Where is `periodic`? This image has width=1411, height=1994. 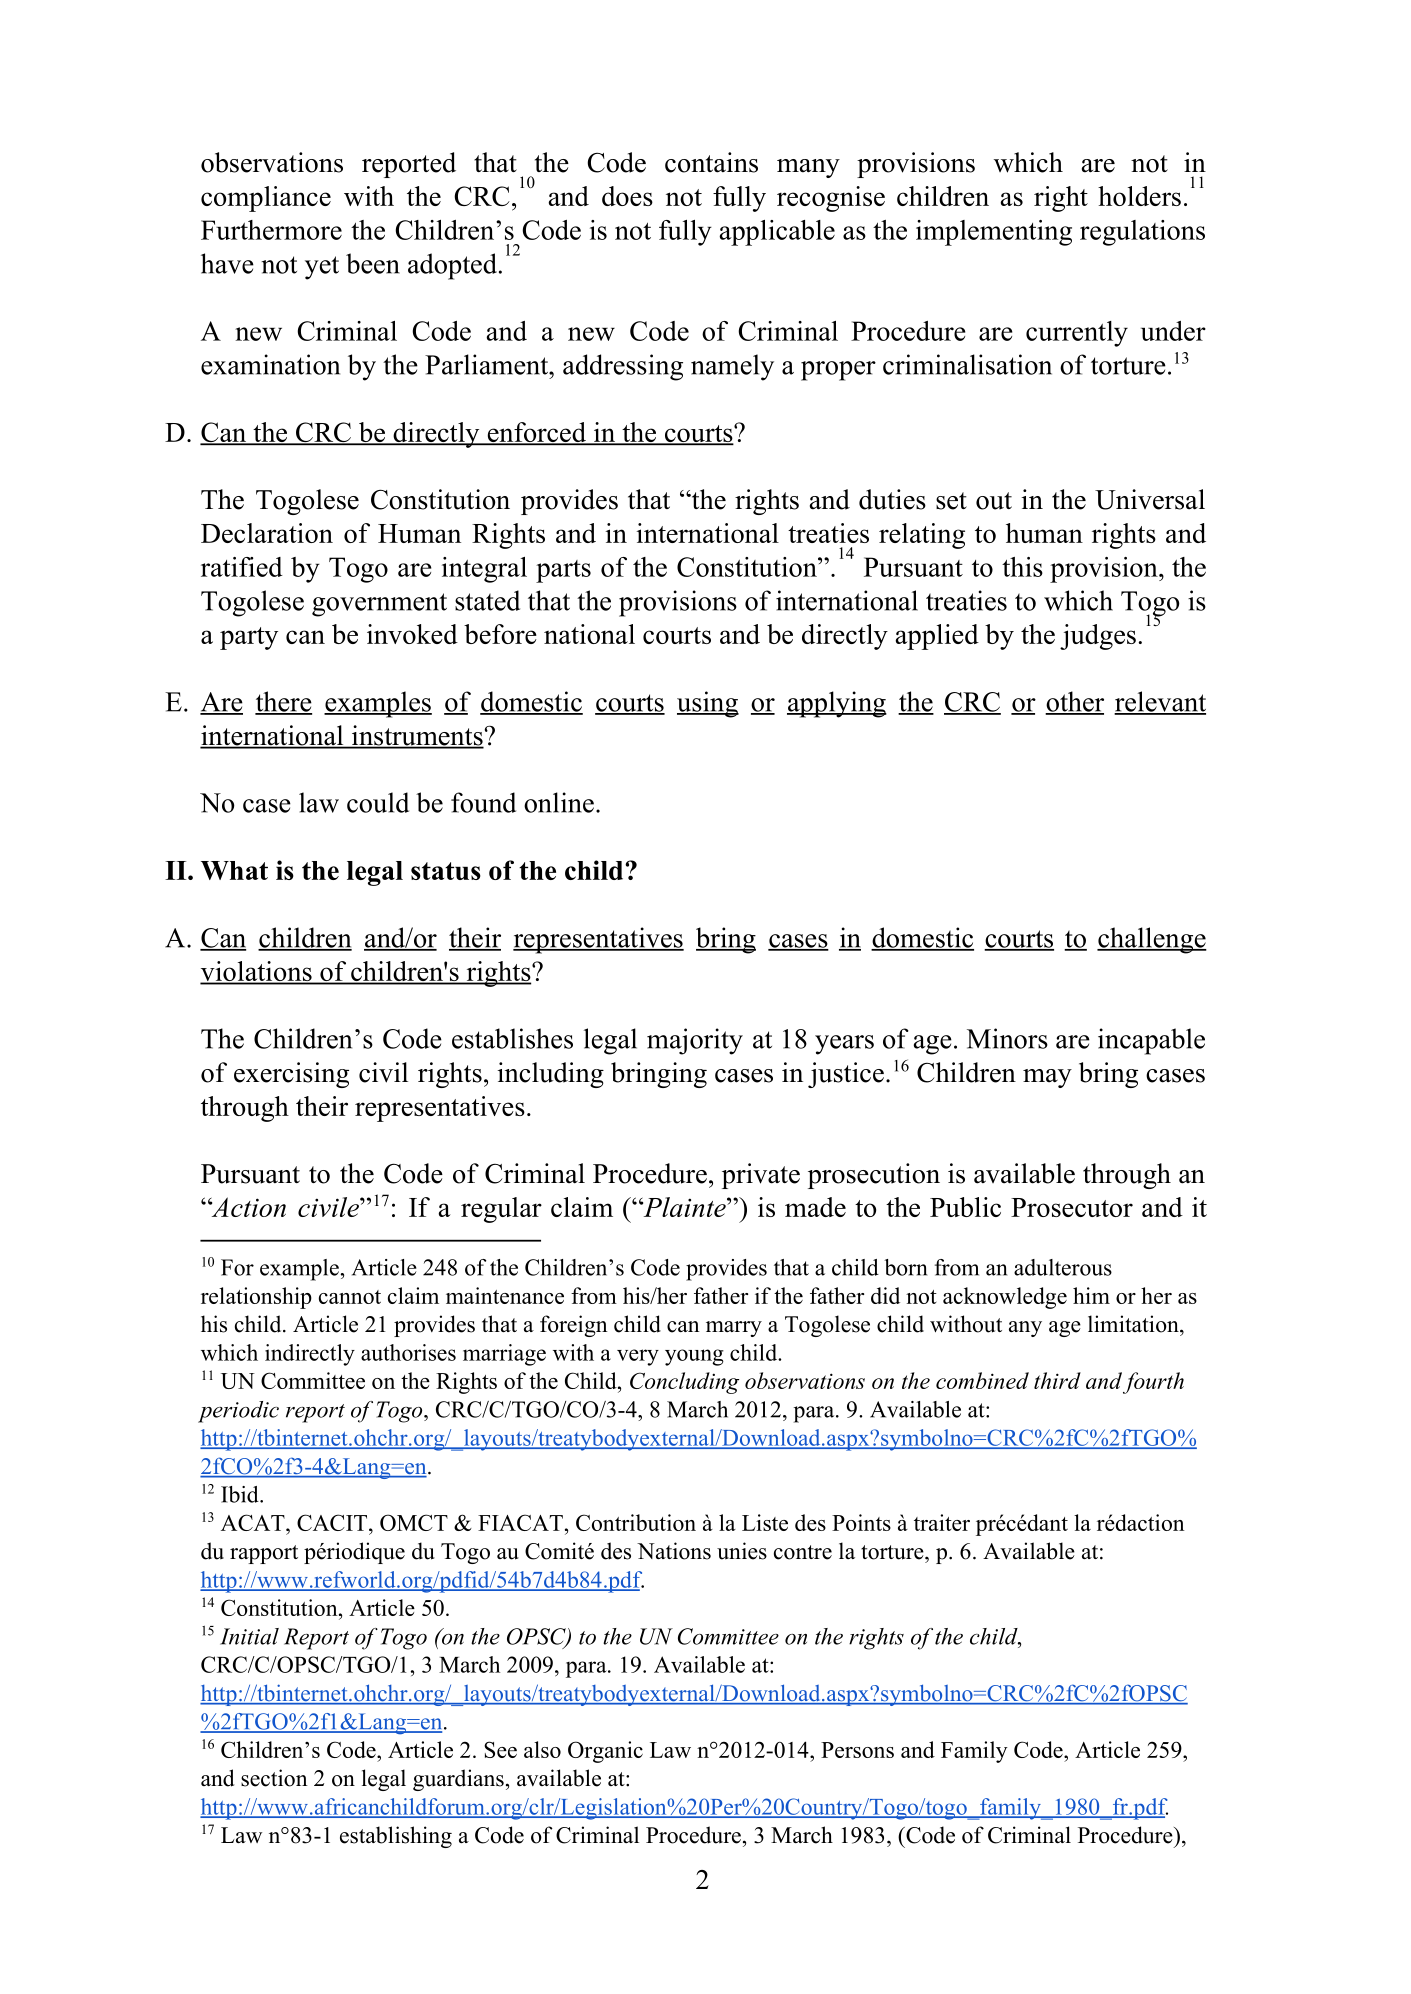 periodic is located at coordinates (238, 1412).
